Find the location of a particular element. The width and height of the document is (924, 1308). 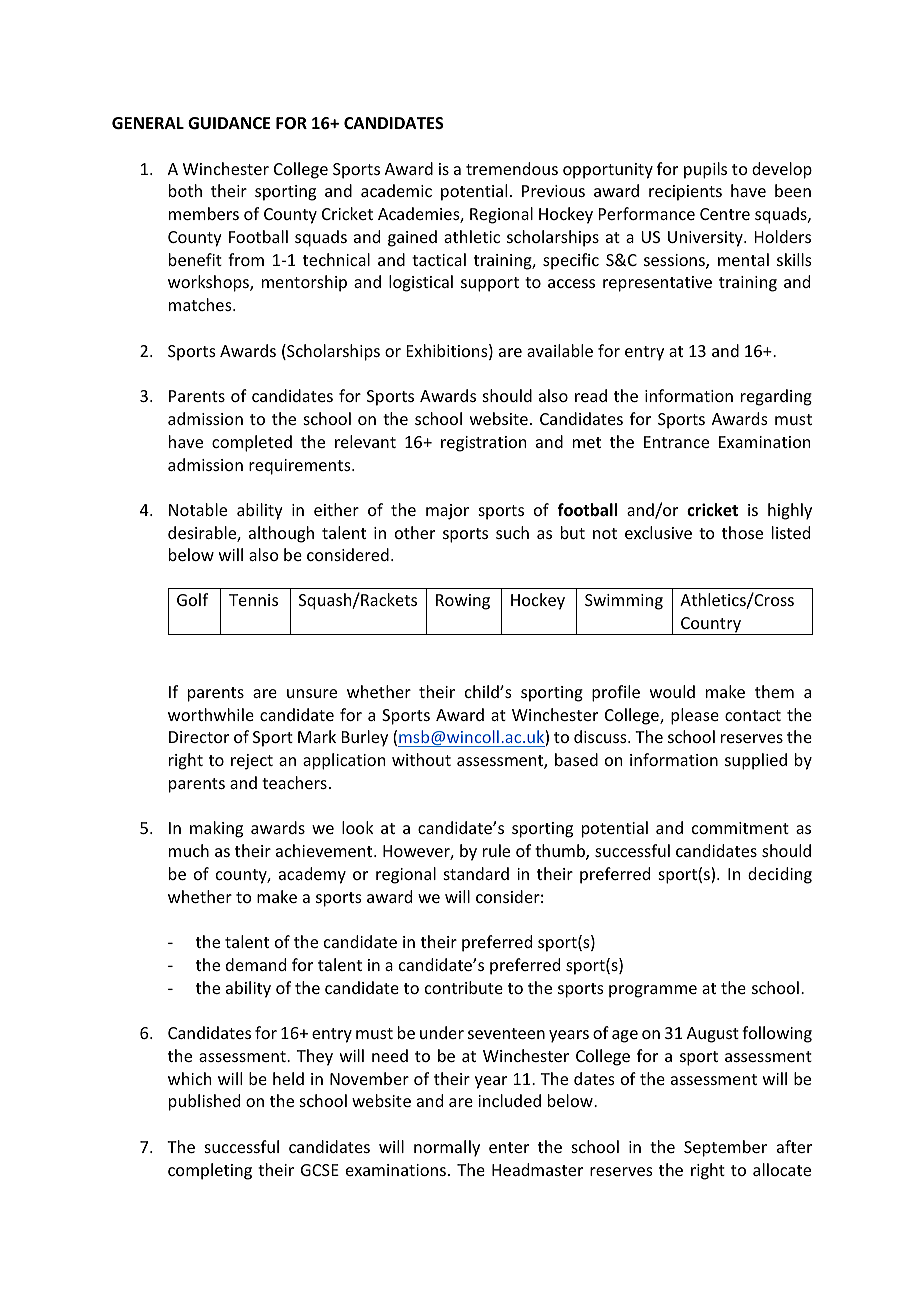

Rowing is located at coordinates (463, 602).
